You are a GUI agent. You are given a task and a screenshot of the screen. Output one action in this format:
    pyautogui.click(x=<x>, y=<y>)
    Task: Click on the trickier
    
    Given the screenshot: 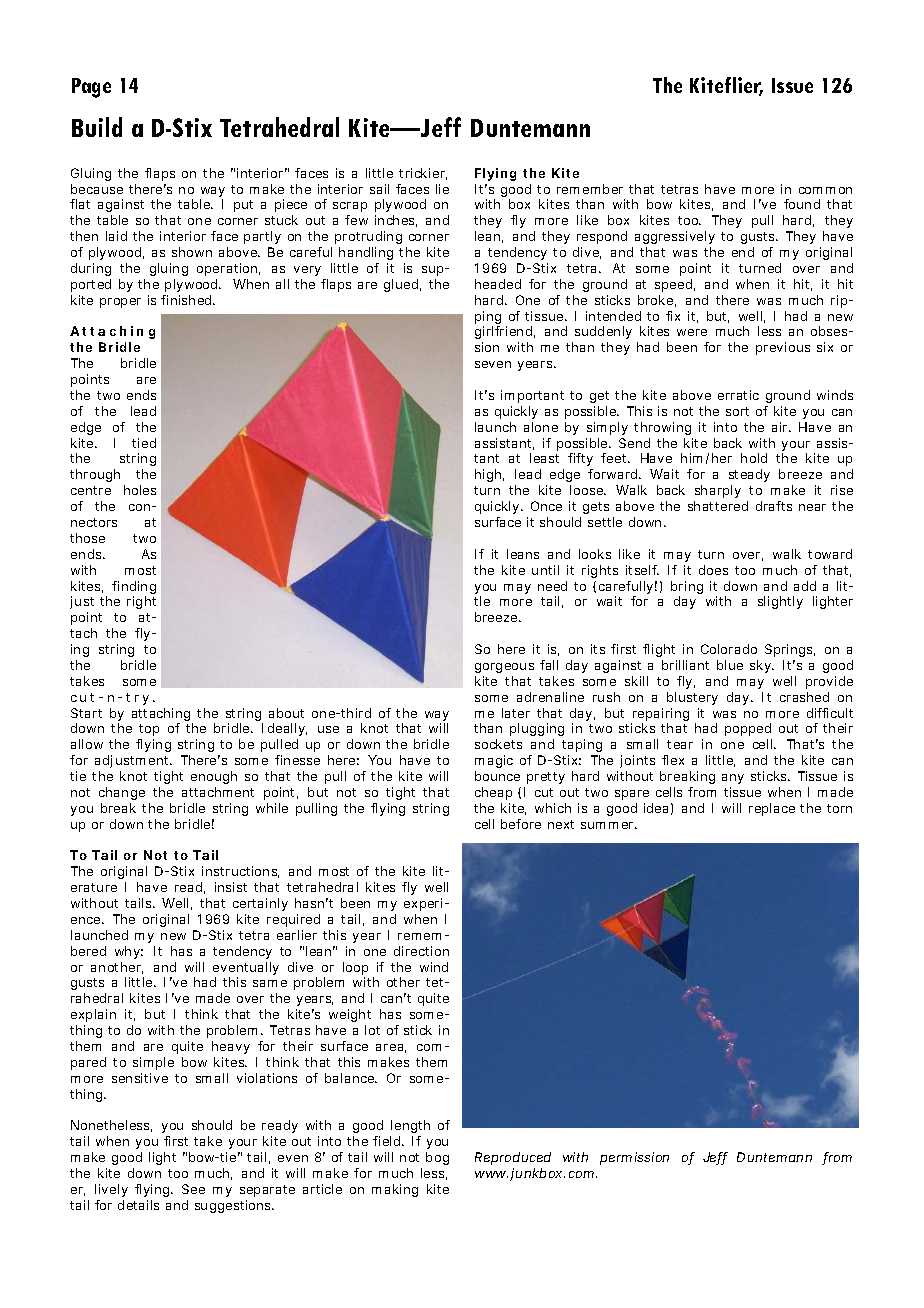 What is the action you would take?
    pyautogui.click(x=423, y=174)
